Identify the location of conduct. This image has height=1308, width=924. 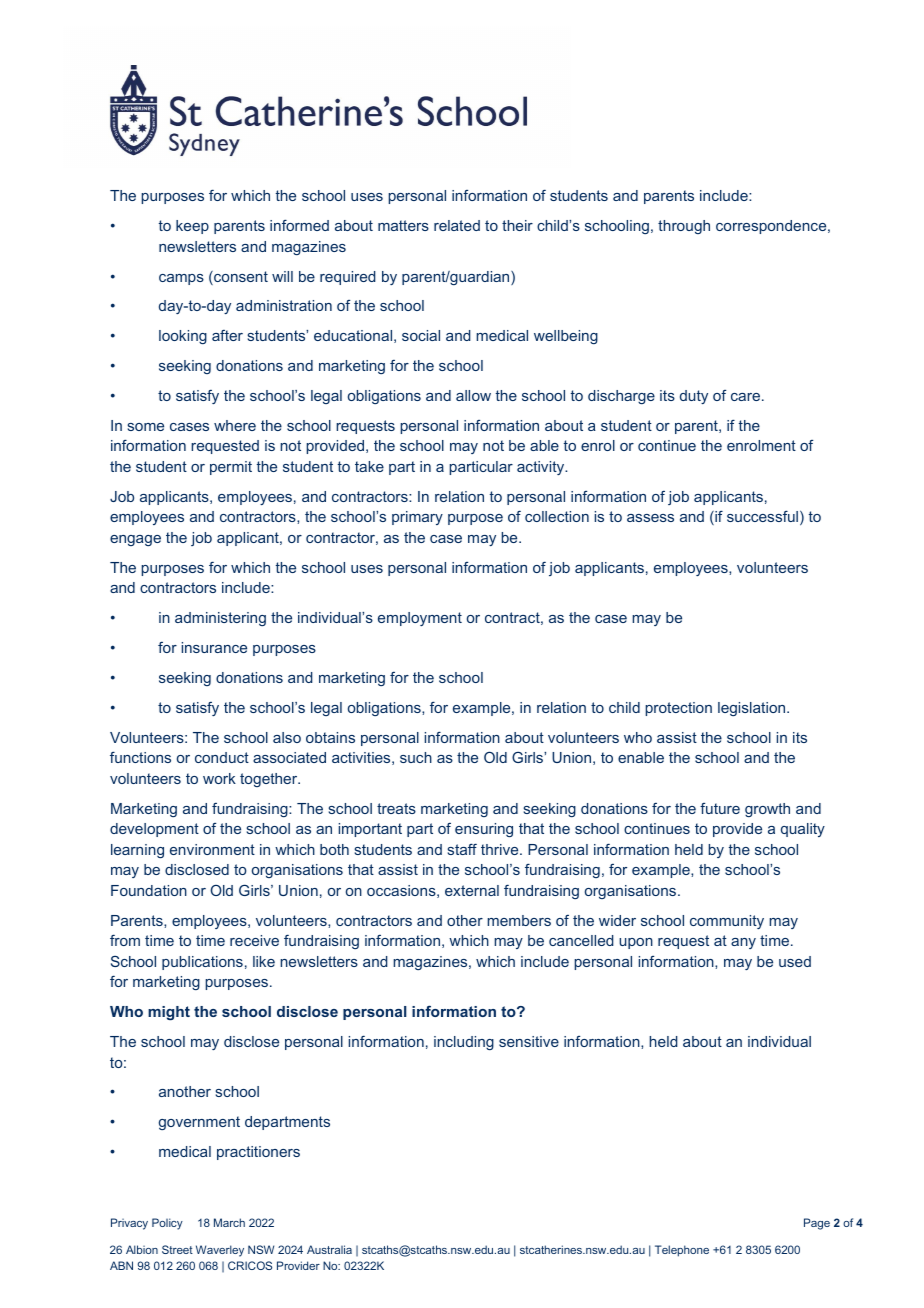
(222, 757).
